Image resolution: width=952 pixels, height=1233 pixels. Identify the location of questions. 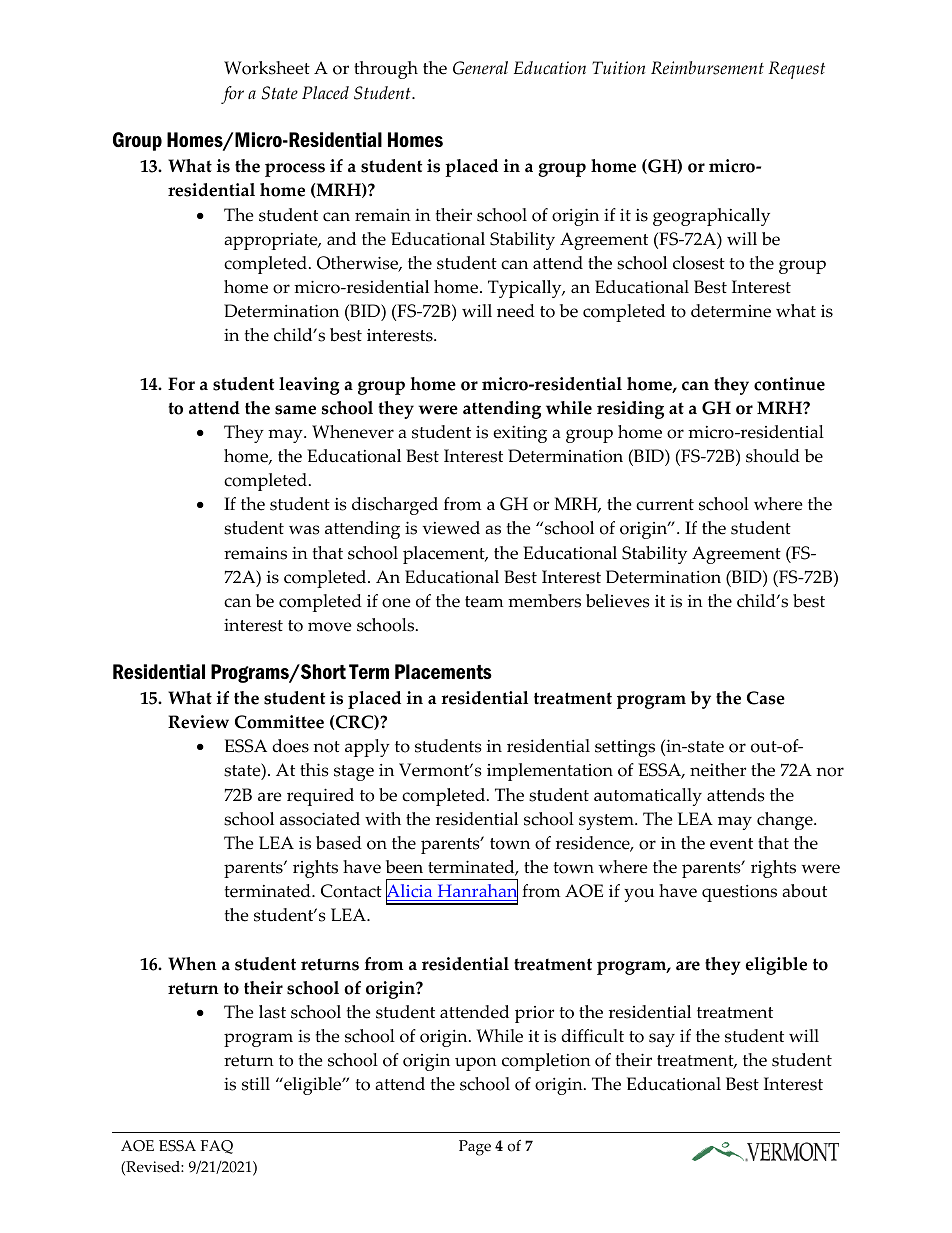
(739, 893).
